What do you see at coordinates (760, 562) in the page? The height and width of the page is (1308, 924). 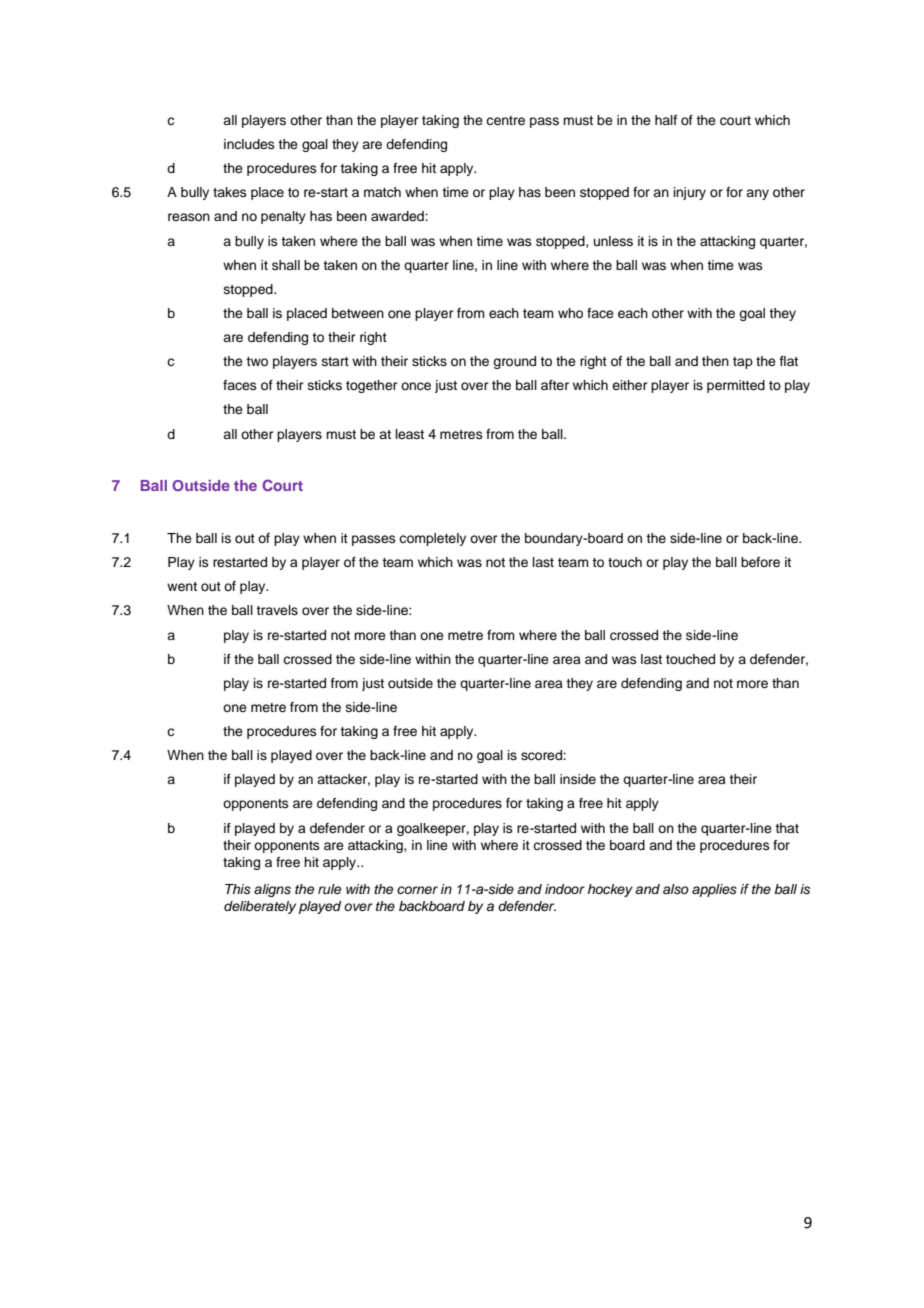 I see `before` at bounding box center [760, 562].
